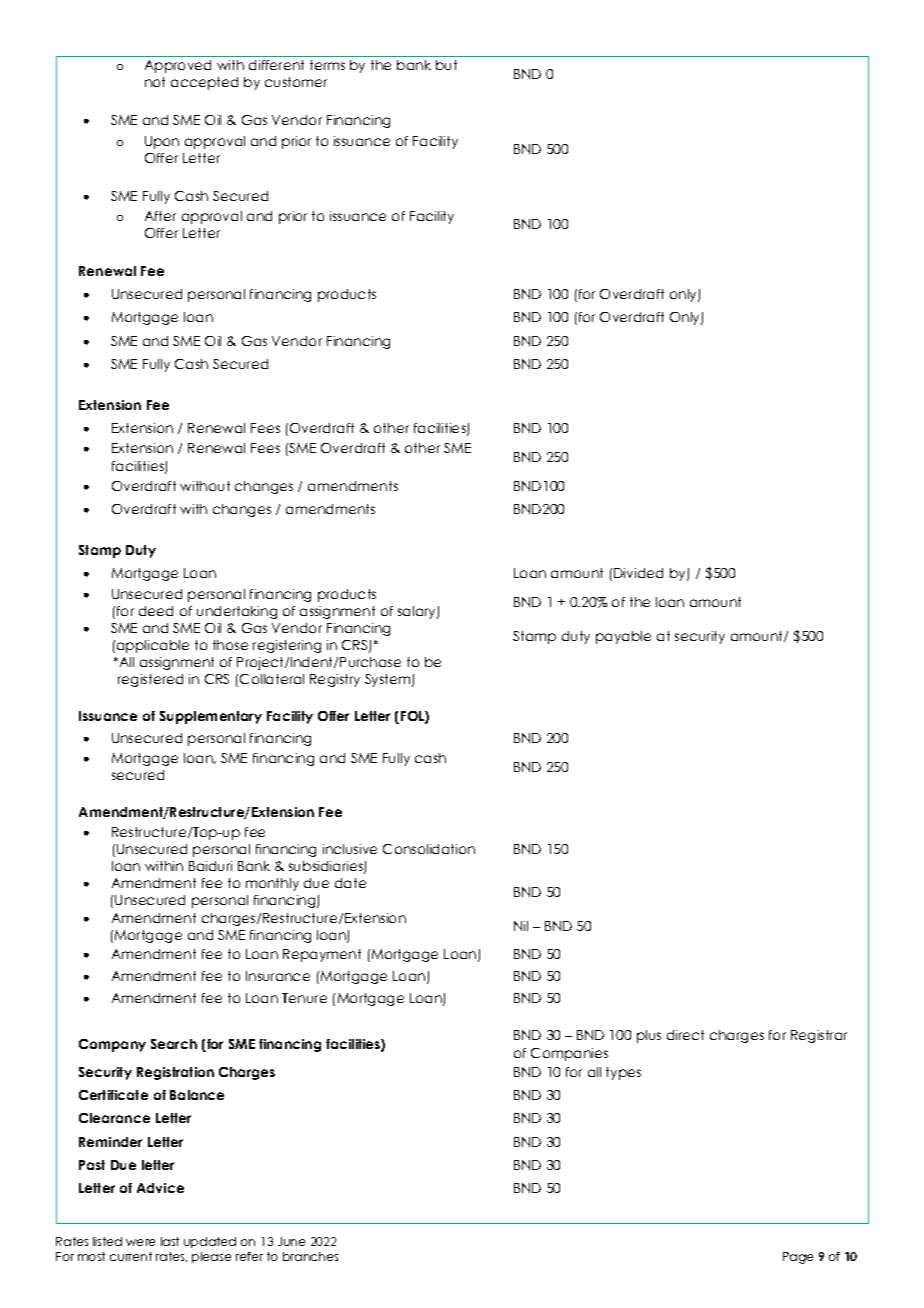 Image resolution: width=924 pixels, height=1308 pixels. I want to click on branches, so click(310, 1256).
